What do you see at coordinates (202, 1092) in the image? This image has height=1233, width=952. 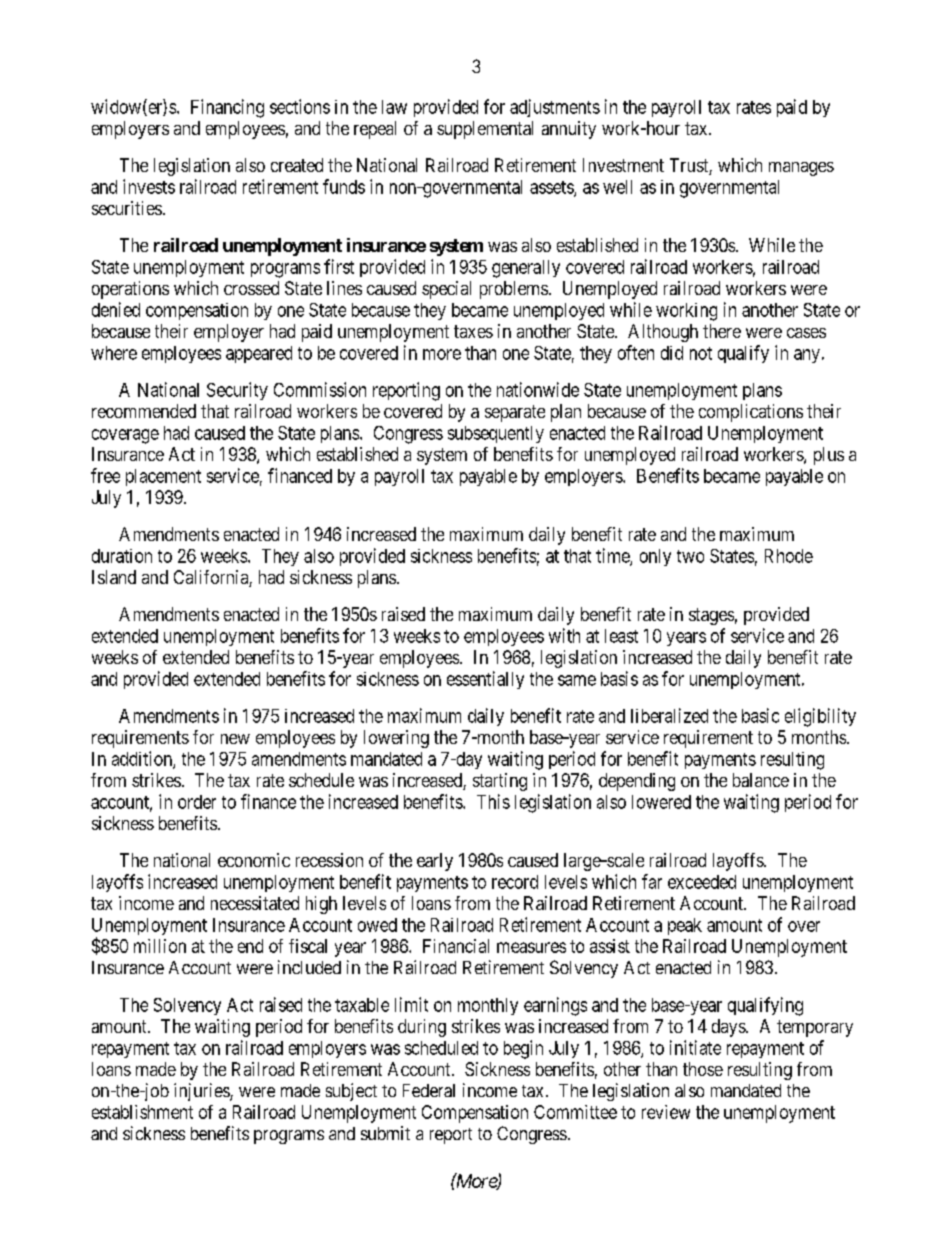 I see `injuries` at bounding box center [202, 1092].
